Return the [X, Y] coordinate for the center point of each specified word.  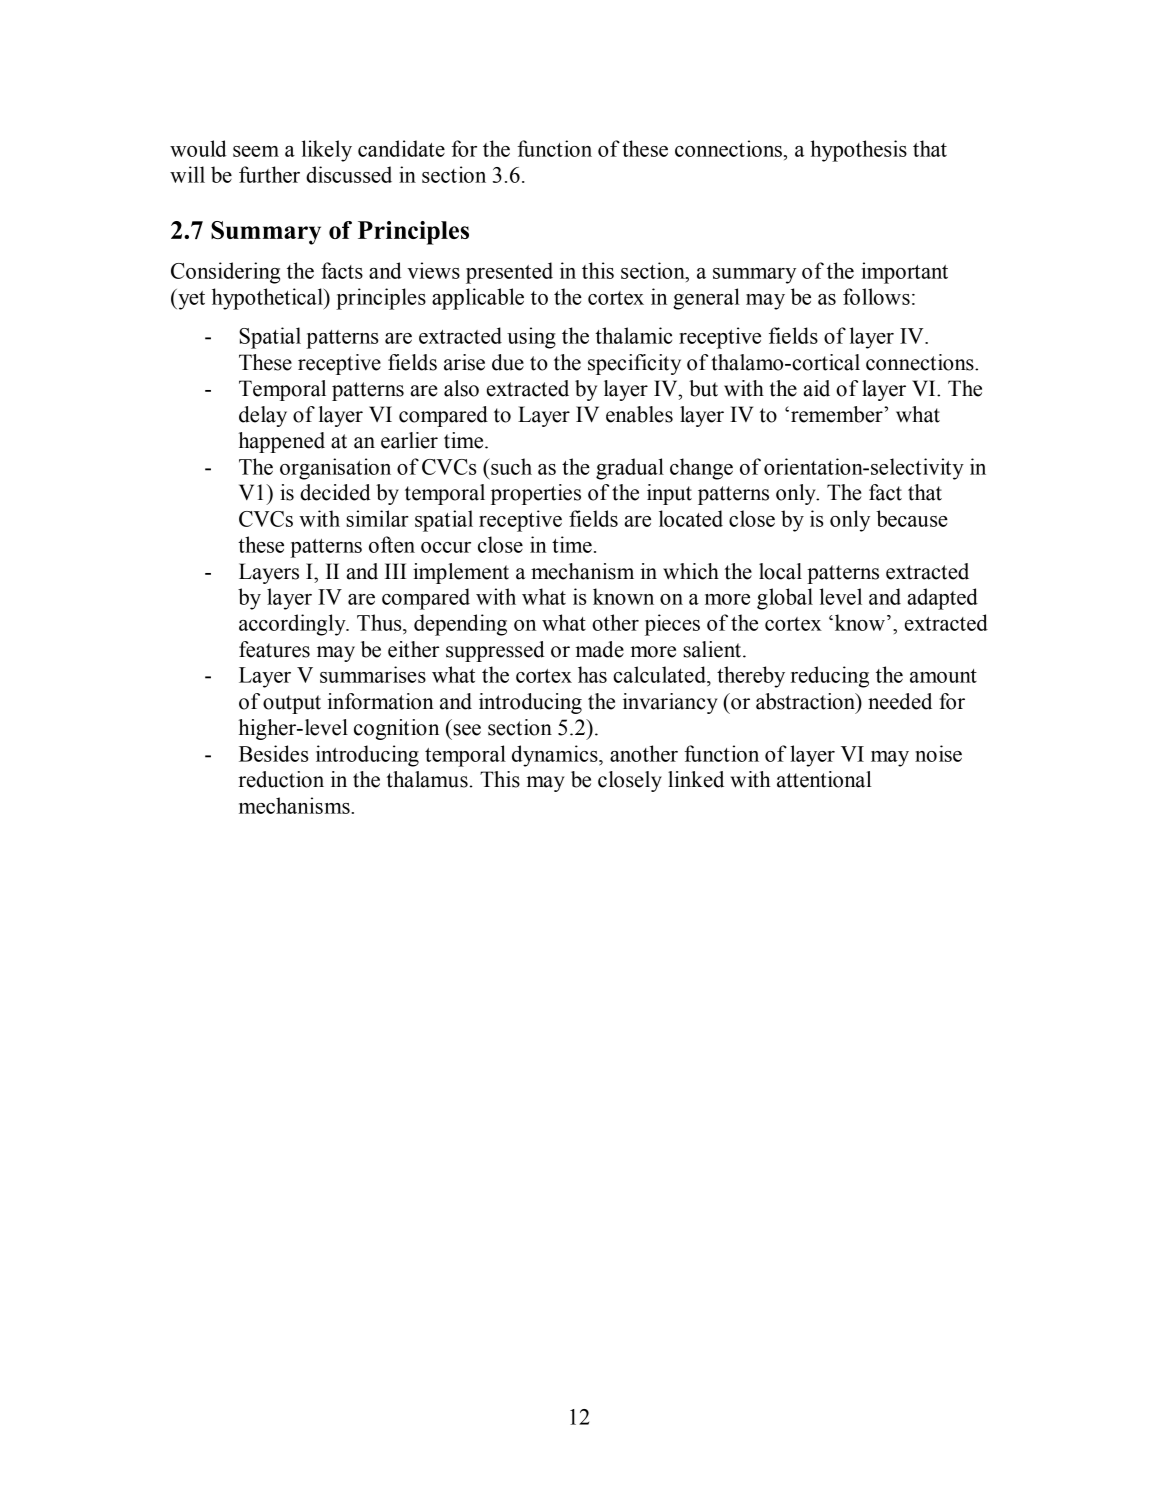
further [269, 174]
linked [696, 779]
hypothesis [858, 151]
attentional [824, 779]
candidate [401, 148]
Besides [274, 753]
